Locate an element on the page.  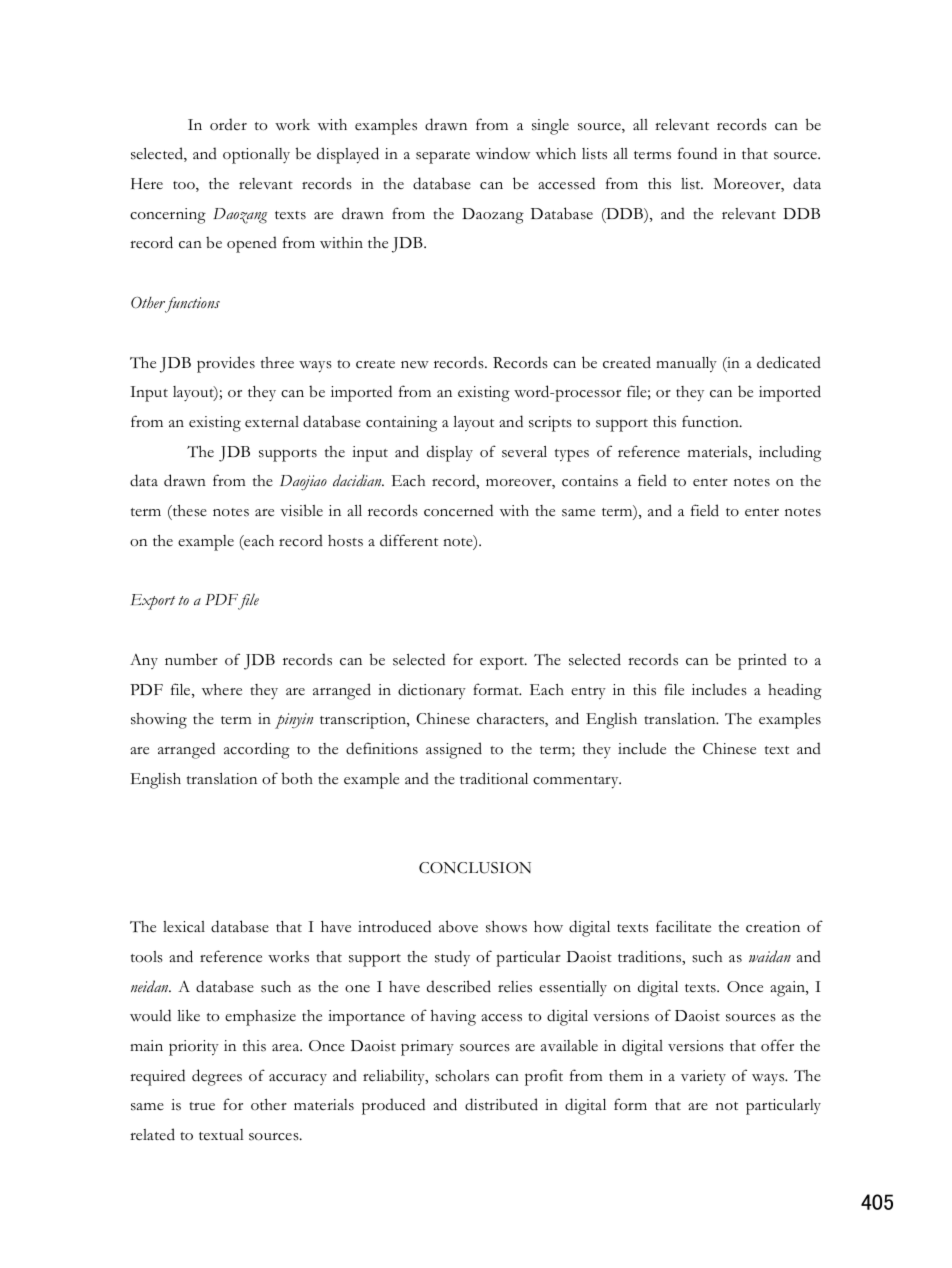
distributed is located at coordinates (501, 1104).
